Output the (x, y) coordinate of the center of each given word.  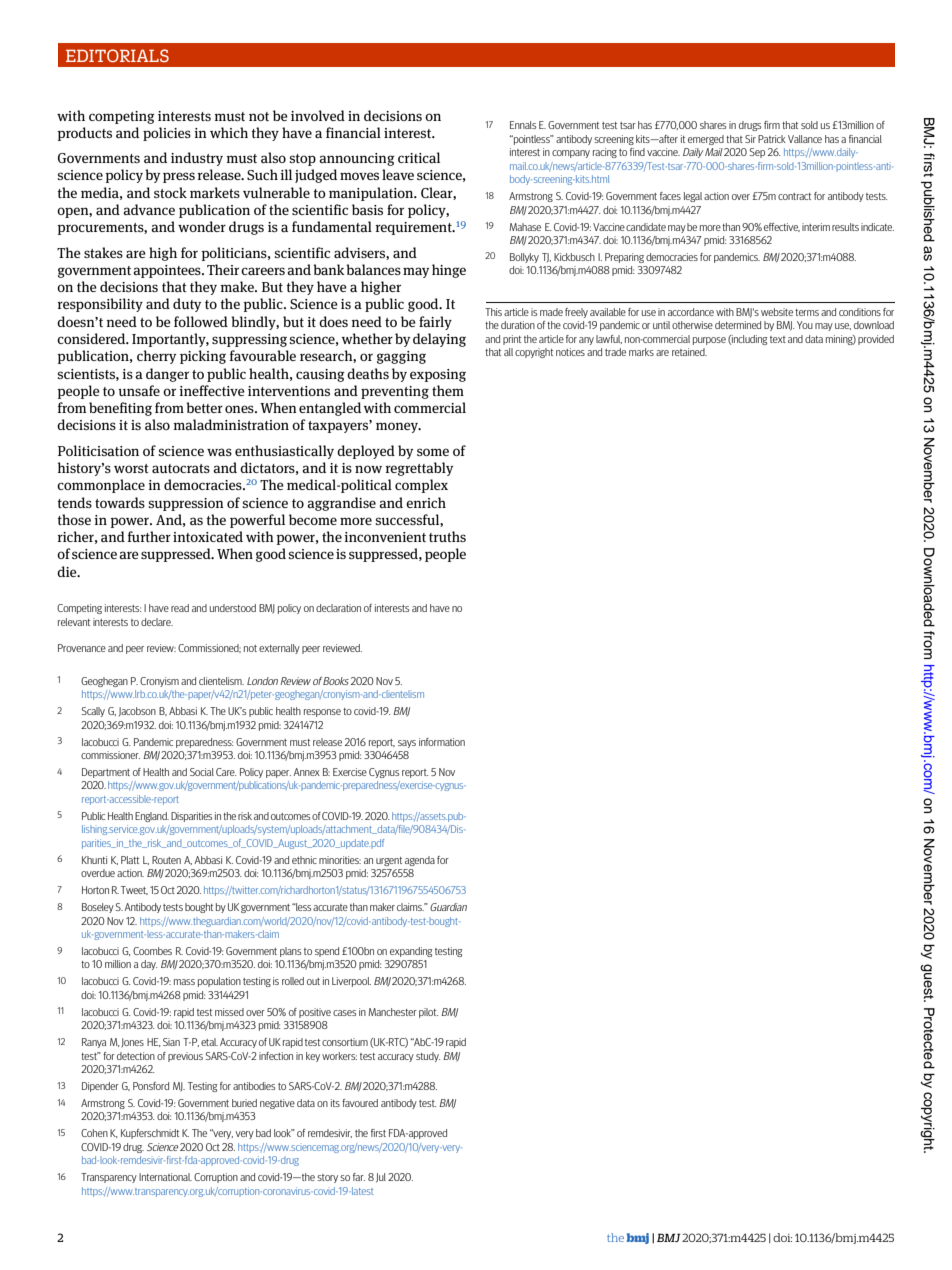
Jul (381, 1178)
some (433, 452)
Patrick (772, 139)
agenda (420, 861)
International (165, 1177)
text (778, 339)
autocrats (181, 468)
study (428, 1057)
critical (419, 157)
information (442, 742)
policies (167, 134)
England (152, 817)
